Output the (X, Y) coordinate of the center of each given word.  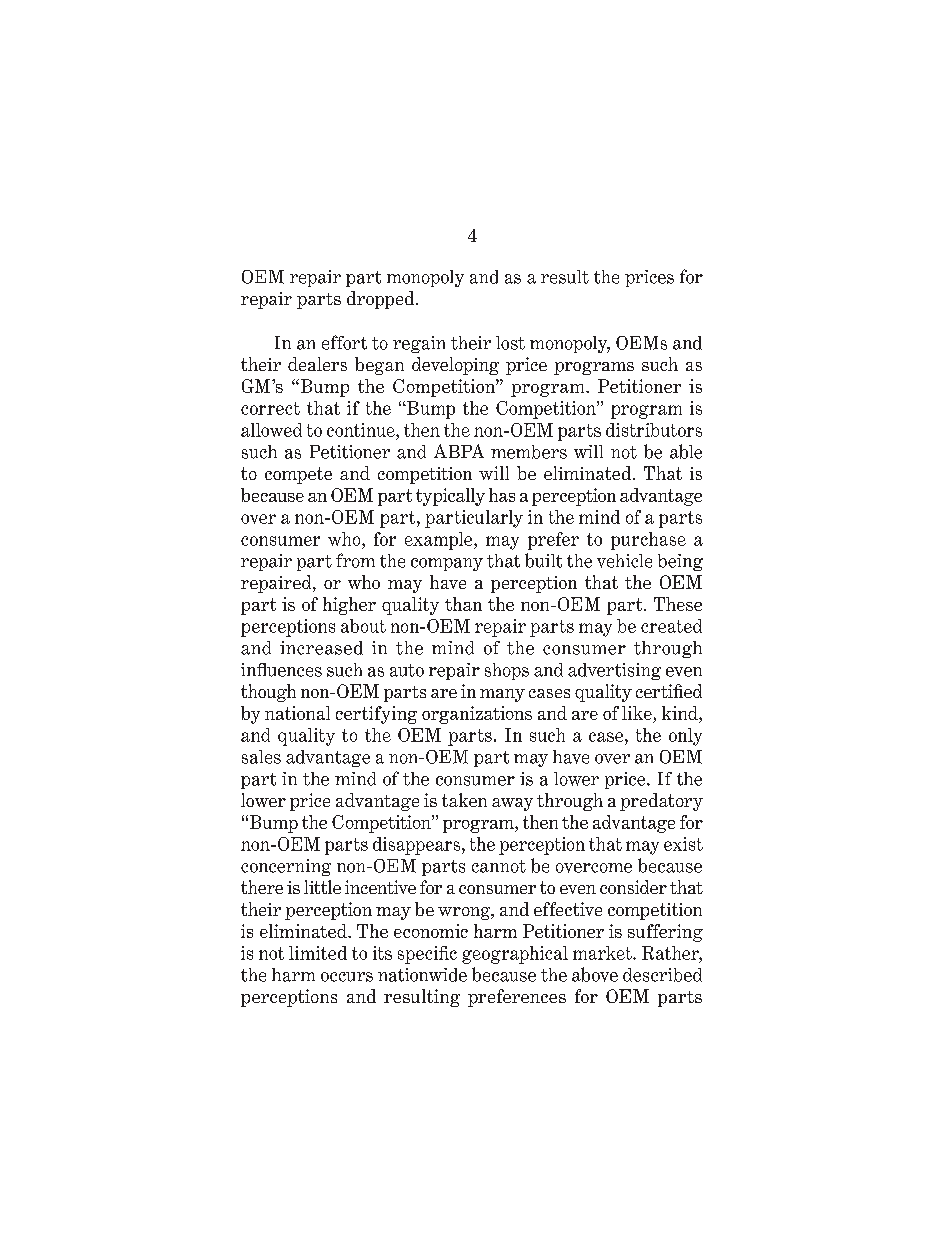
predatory (661, 802)
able (686, 451)
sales (261, 757)
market (603, 953)
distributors (654, 430)
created (671, 626)
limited (318, 953)
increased (321, 648)
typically (450, 497)
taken (464, 800)
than (463, 604)
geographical (515, 955)
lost (510, 343)
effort (344, 342)
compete (298, 475)
